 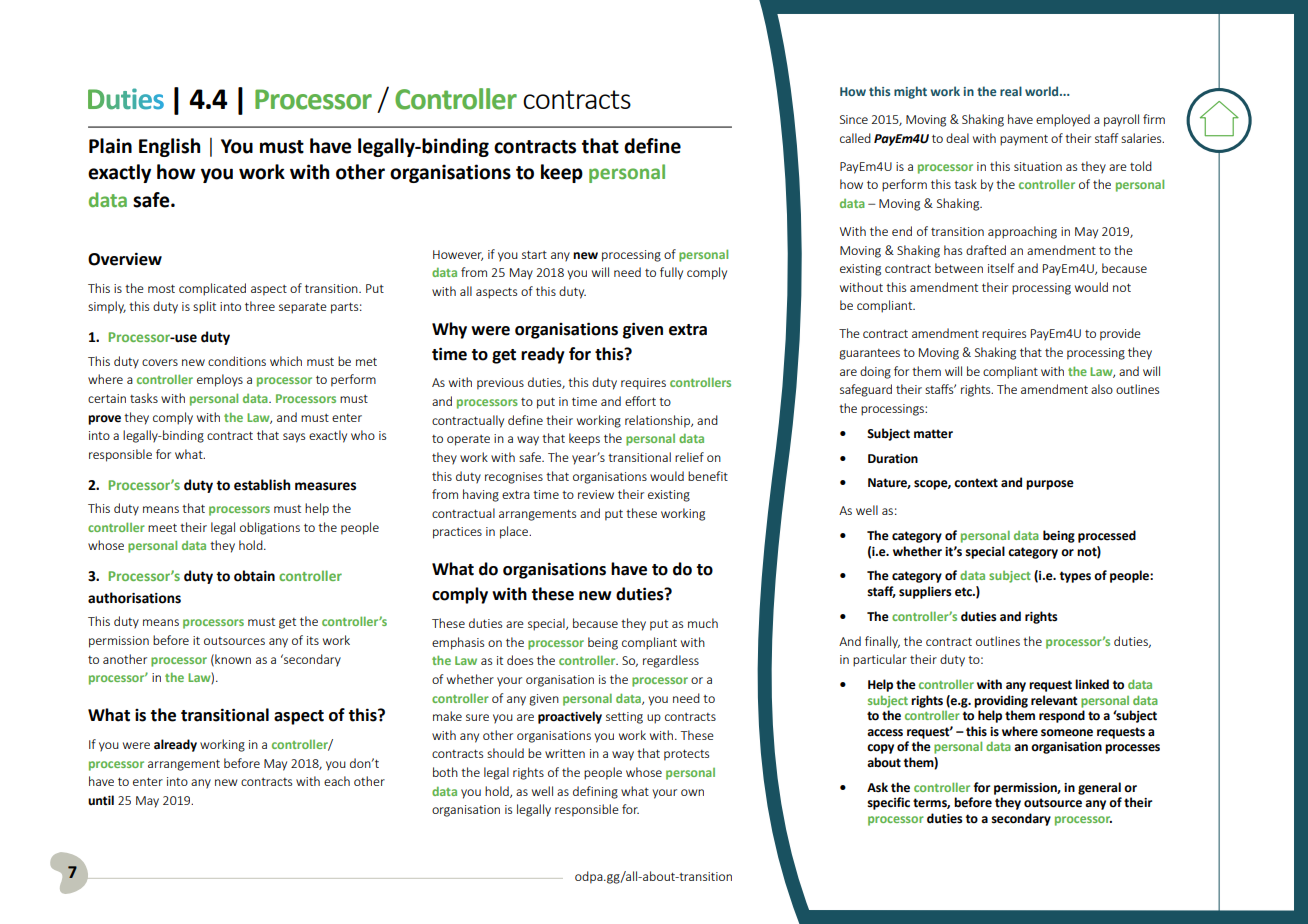 What do you see at coordinates (964, 592) in the image?
I see `etc` at bounding box center [964, 592].
